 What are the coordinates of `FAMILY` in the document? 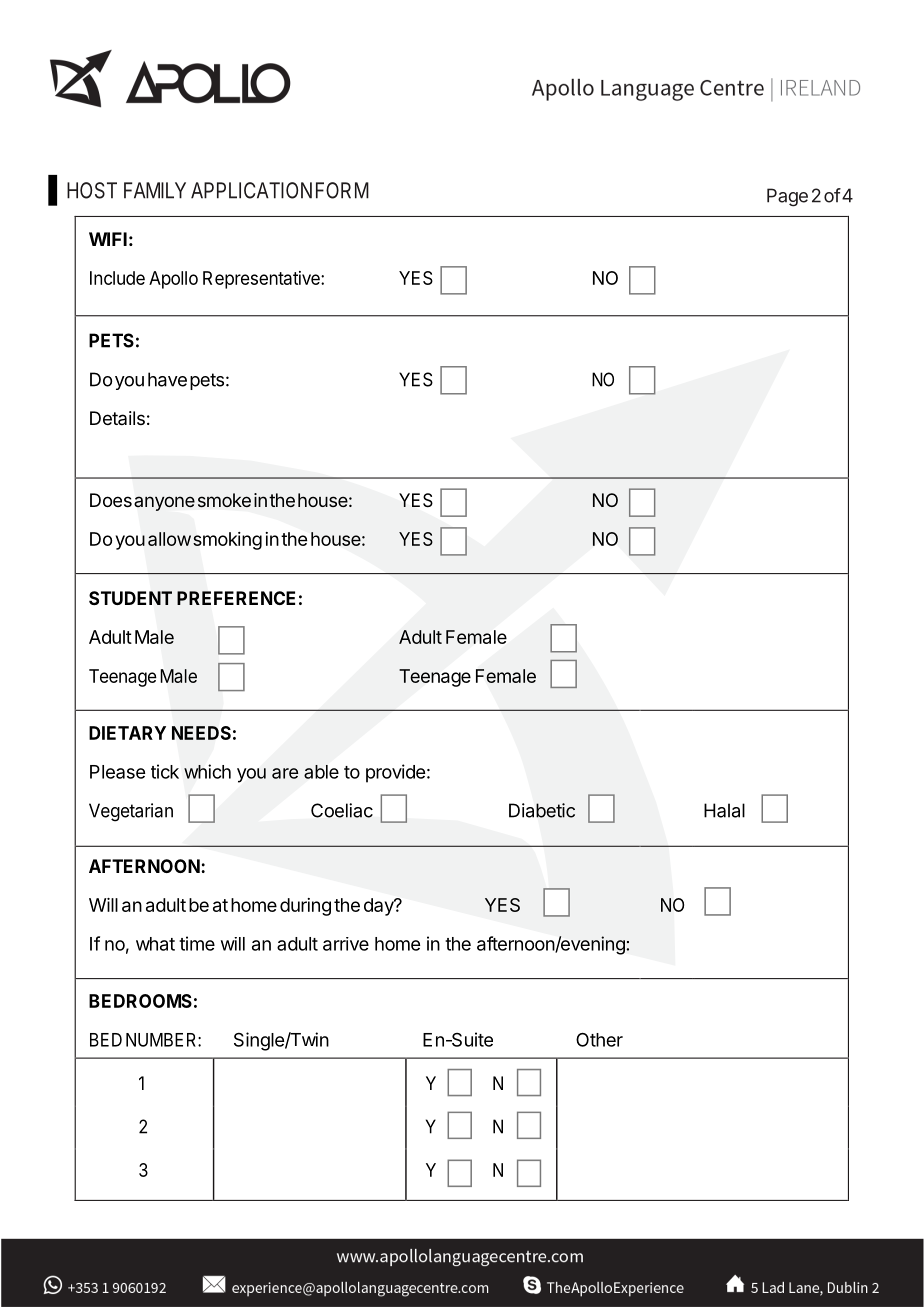 It's located at (155, 190).
